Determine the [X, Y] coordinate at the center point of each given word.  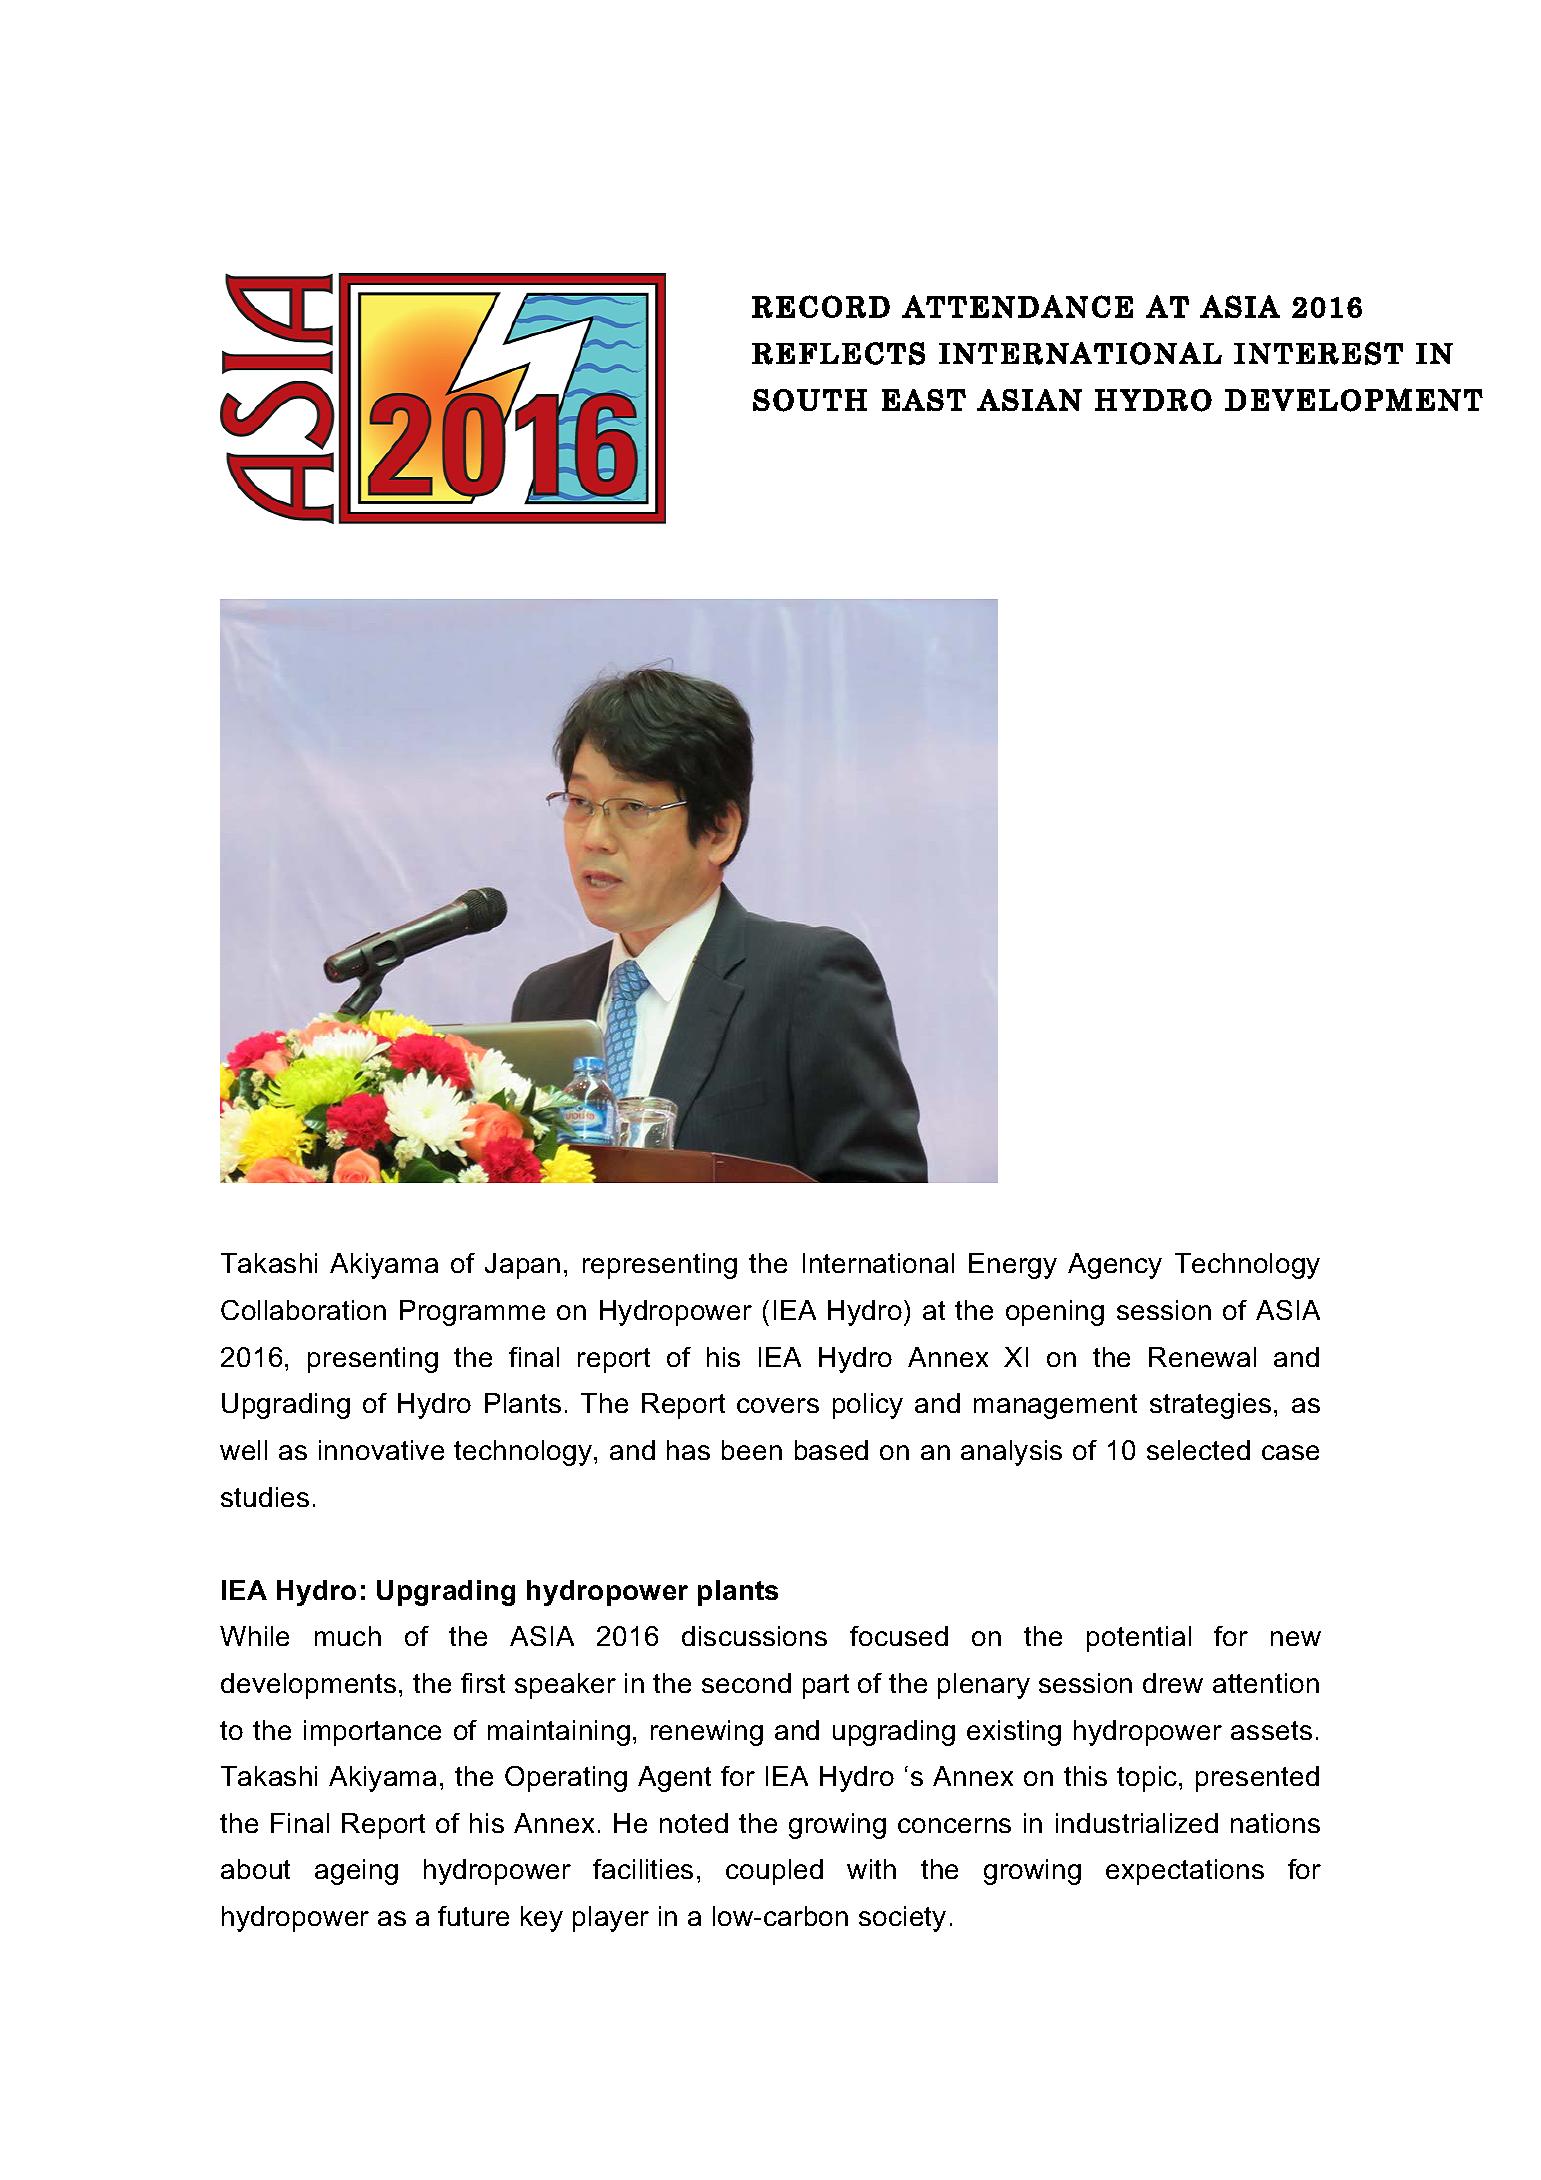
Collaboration [303, 1310]
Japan [522, 1266]
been [752, 1450]
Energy [1013, 1266]
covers [778, 1405]
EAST [924, 400]
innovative [381, 1450]
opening [1055, 1313]
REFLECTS [838, 353]
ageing [356, 1872]
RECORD [821, 306]
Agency [1115, 1266]
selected [1198, 1450]
